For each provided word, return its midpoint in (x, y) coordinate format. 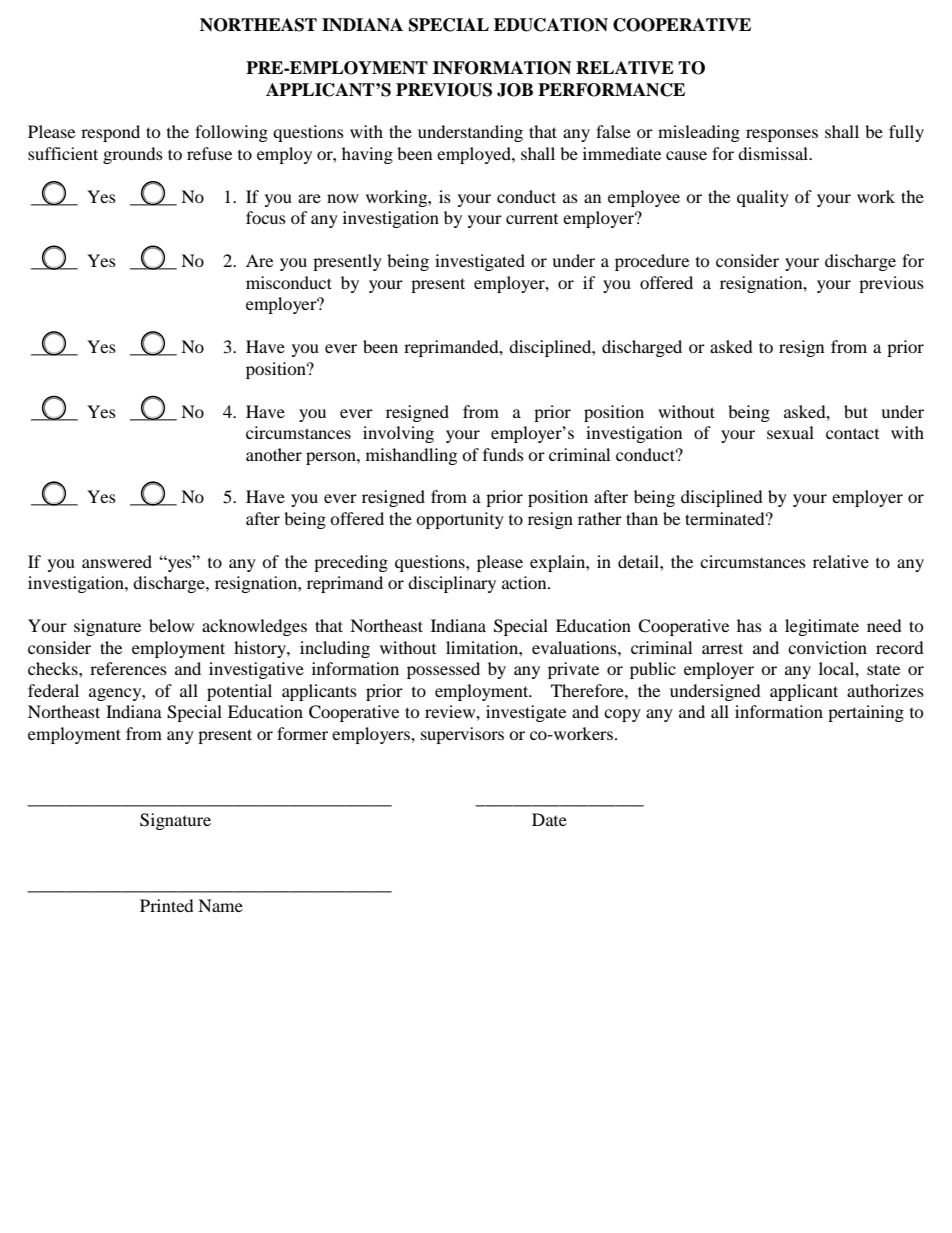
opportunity (460, 520)
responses (782, 135)
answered (117, 561)
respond (110, 133)
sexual (790, 432)
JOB (515, 90)
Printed (167, 905)
